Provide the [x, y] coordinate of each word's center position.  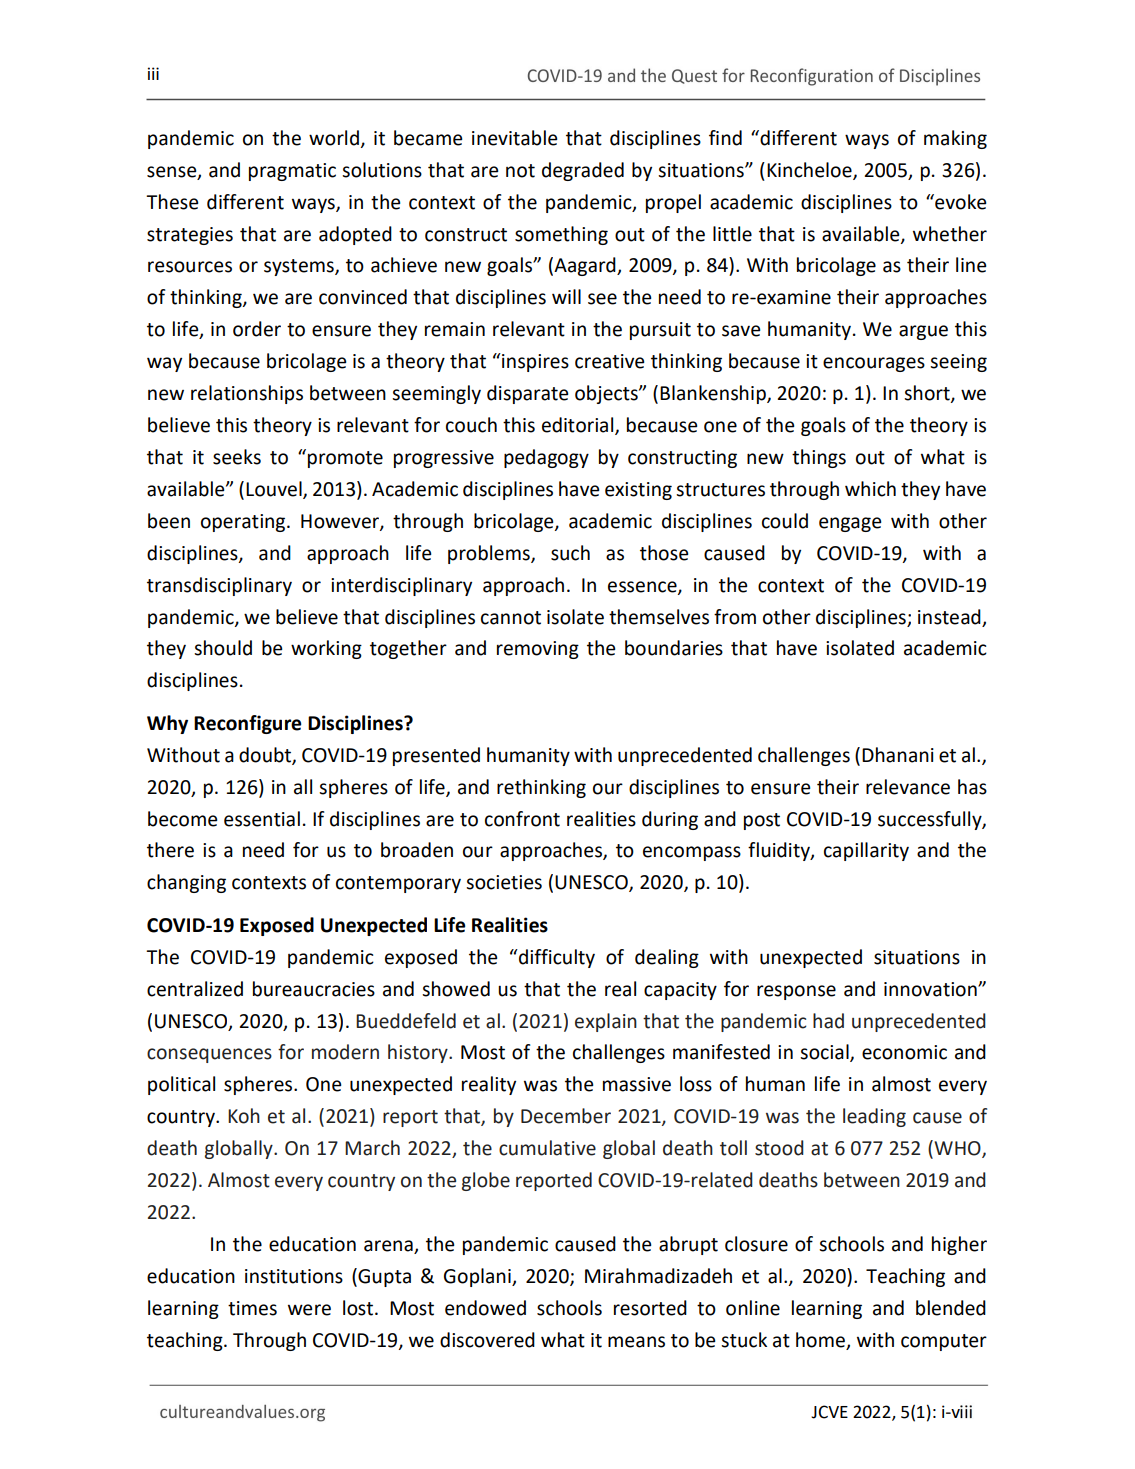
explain [606, 1022]
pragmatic [292, 172]
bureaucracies [314, 989]
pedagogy [546, 458]
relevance [908, 787]
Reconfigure [247, 724]
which [870, 489]
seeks [237, 457]
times [252, 1308]
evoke [959, 202]
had [828, 1021]
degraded [583, 171]
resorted [650, 1308]
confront [522, 819]
